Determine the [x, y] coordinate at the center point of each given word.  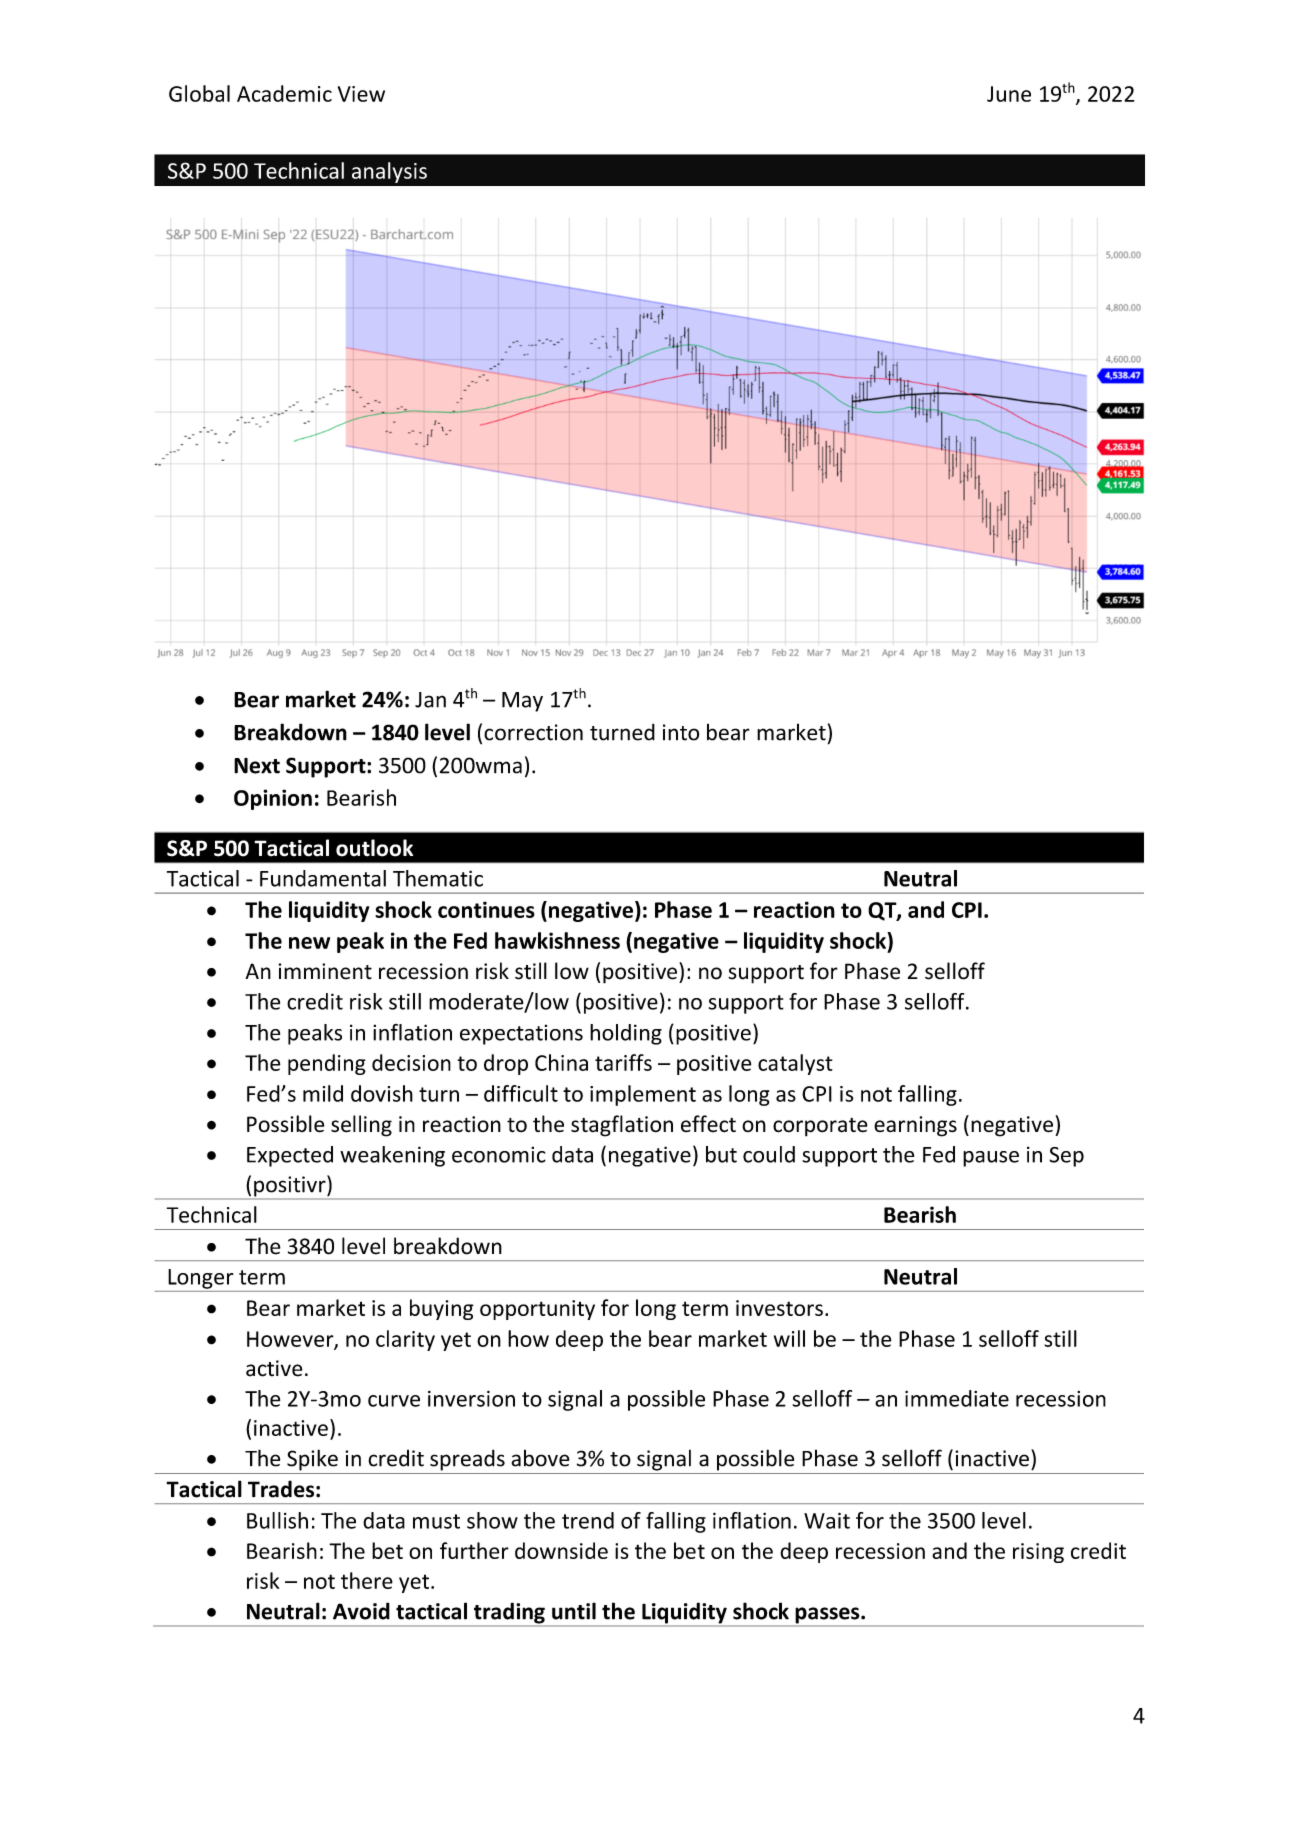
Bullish [277, 1520]
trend [588, 1520]
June [1009, 94]
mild [323, 1093]
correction [533, 732]
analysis [389, 172]
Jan [430, 700]
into [681, 732]
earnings [915, 1126]
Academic [284, 93]
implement [643, 1095]
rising [1038, 1553]
